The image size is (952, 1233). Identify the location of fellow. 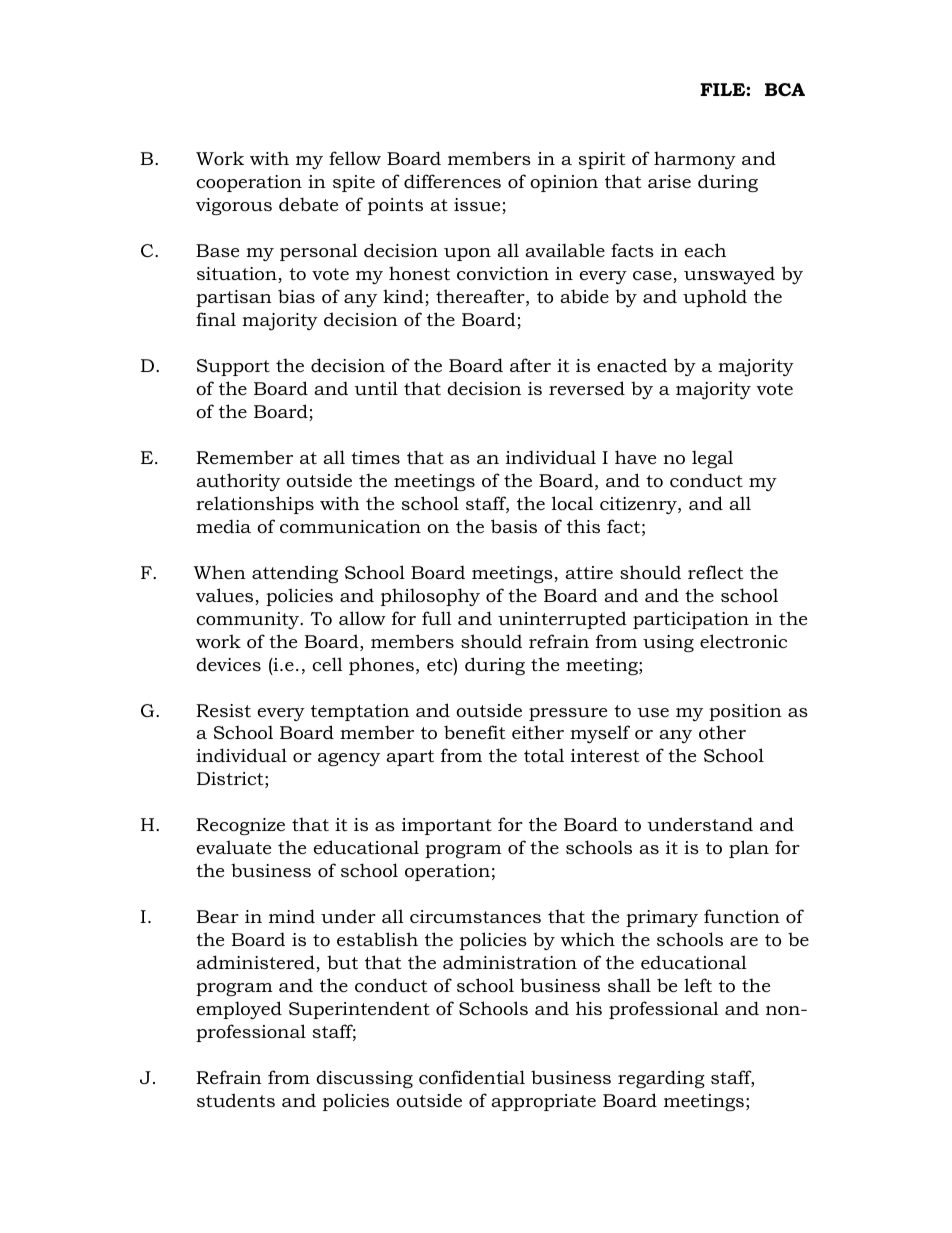
(355, 158).
